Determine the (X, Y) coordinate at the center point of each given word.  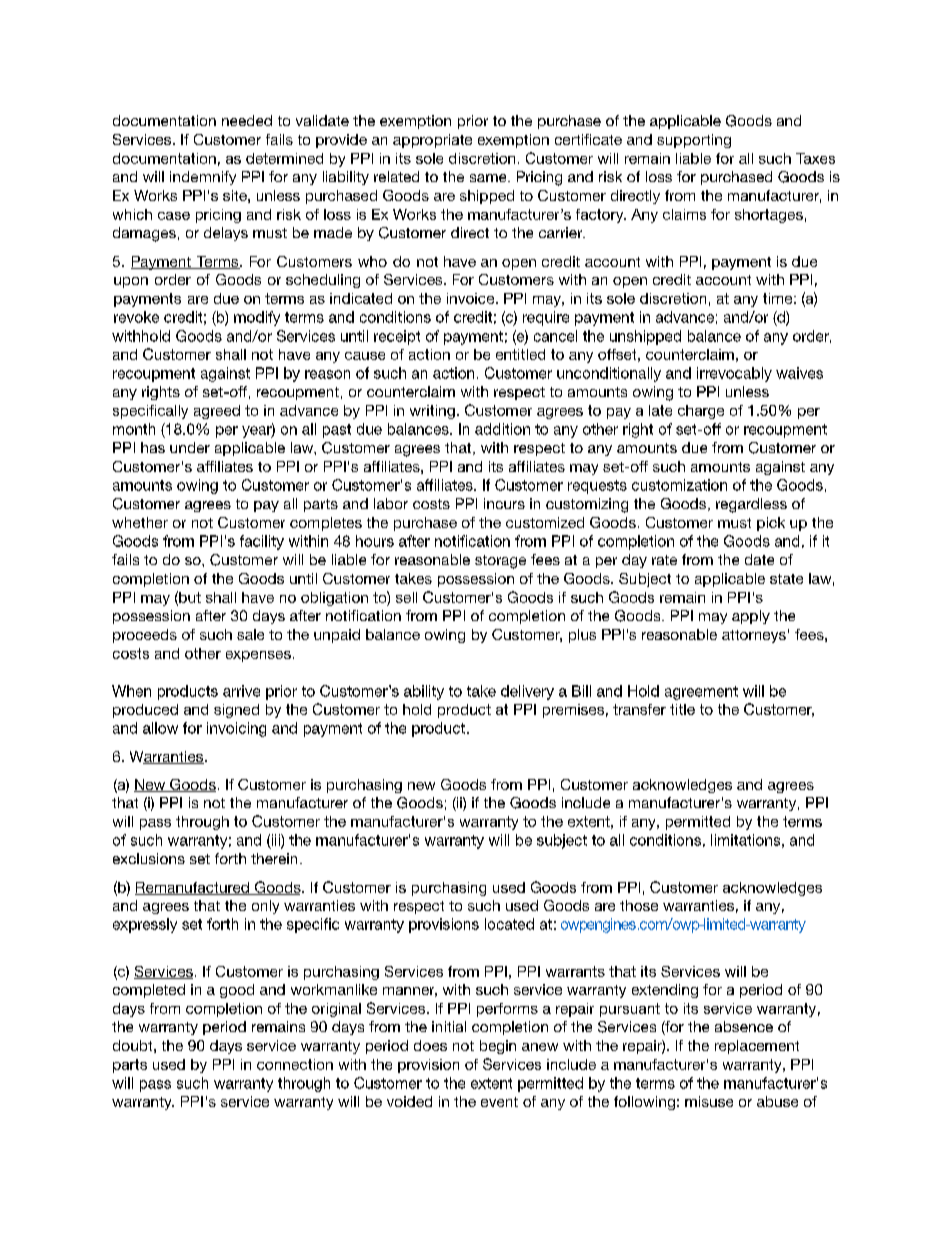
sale (250, 634)
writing (432, 412)
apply (751, 617)
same (489, 178)
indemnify (203, 178)
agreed (217, 412)
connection (295, 1064)
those (639, 905)
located (509, 924)
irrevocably (734, 374)
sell (406, 597)
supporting (694, 141)
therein (274, 858)
